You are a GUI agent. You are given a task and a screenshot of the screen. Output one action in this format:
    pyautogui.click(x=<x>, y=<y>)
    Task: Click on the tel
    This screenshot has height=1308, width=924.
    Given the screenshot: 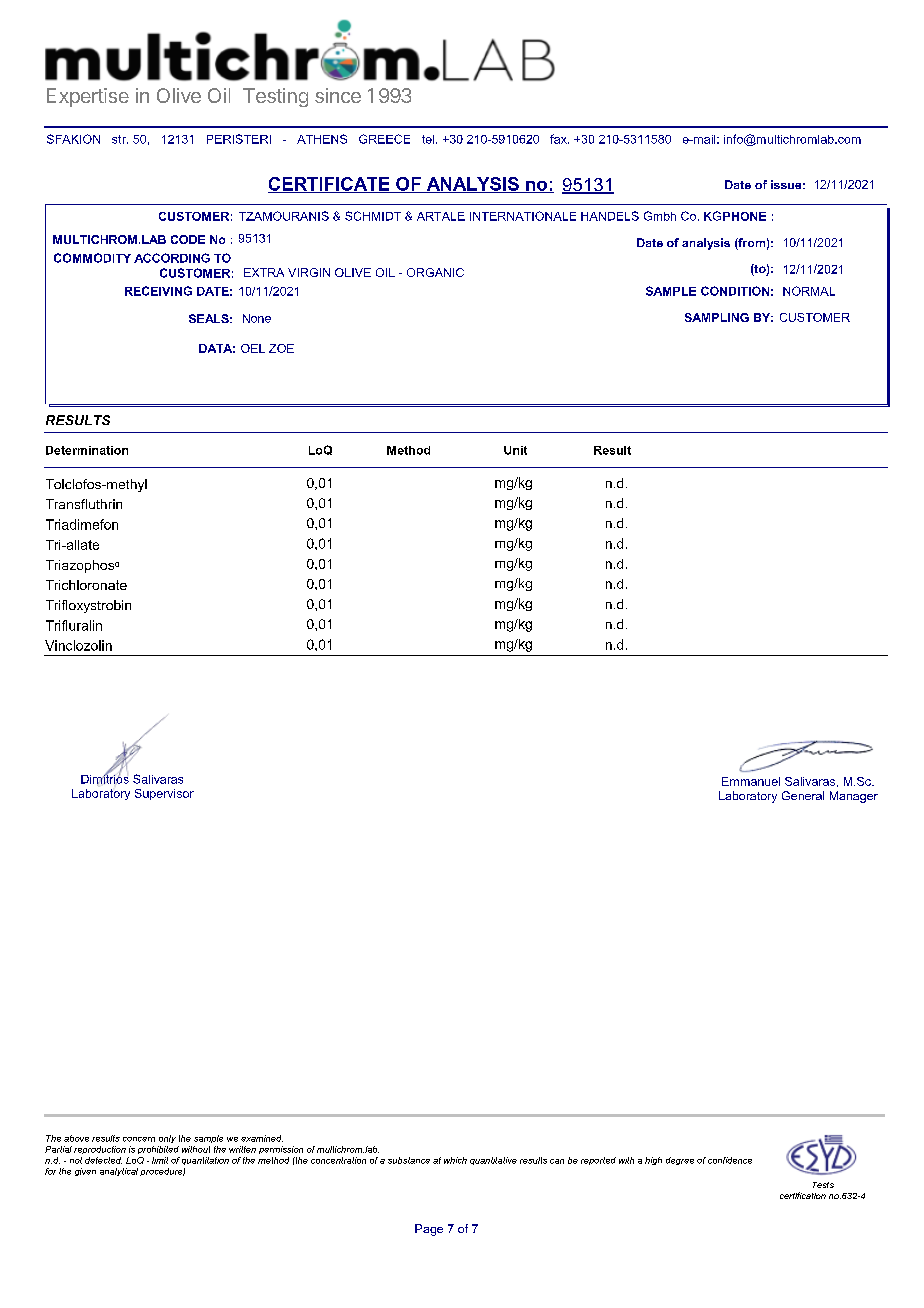 What is the action you would take?
    pyautogui.click(x=428, y=139)
